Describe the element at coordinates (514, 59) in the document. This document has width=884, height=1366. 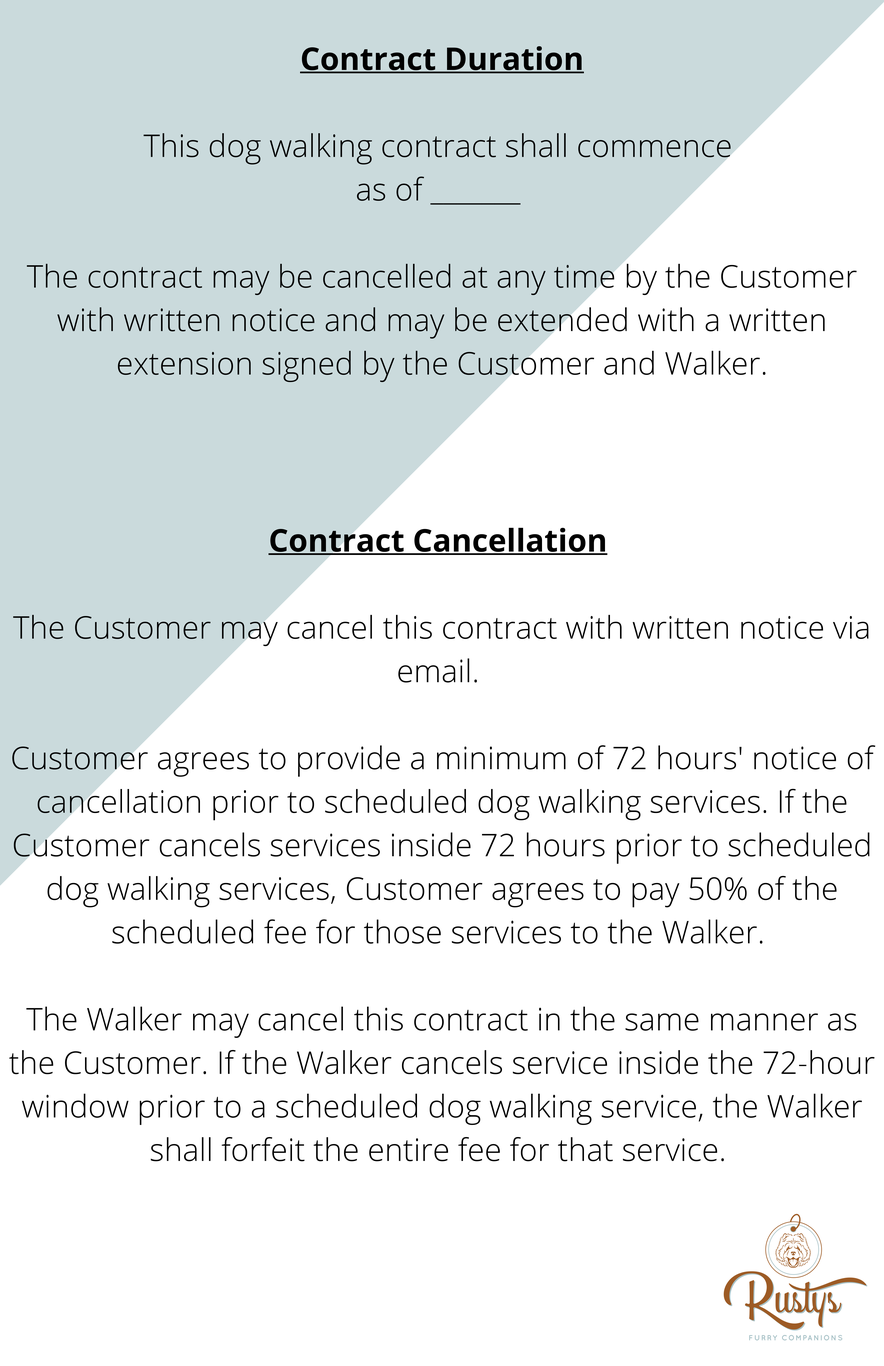
I see `Duration` at that location.
